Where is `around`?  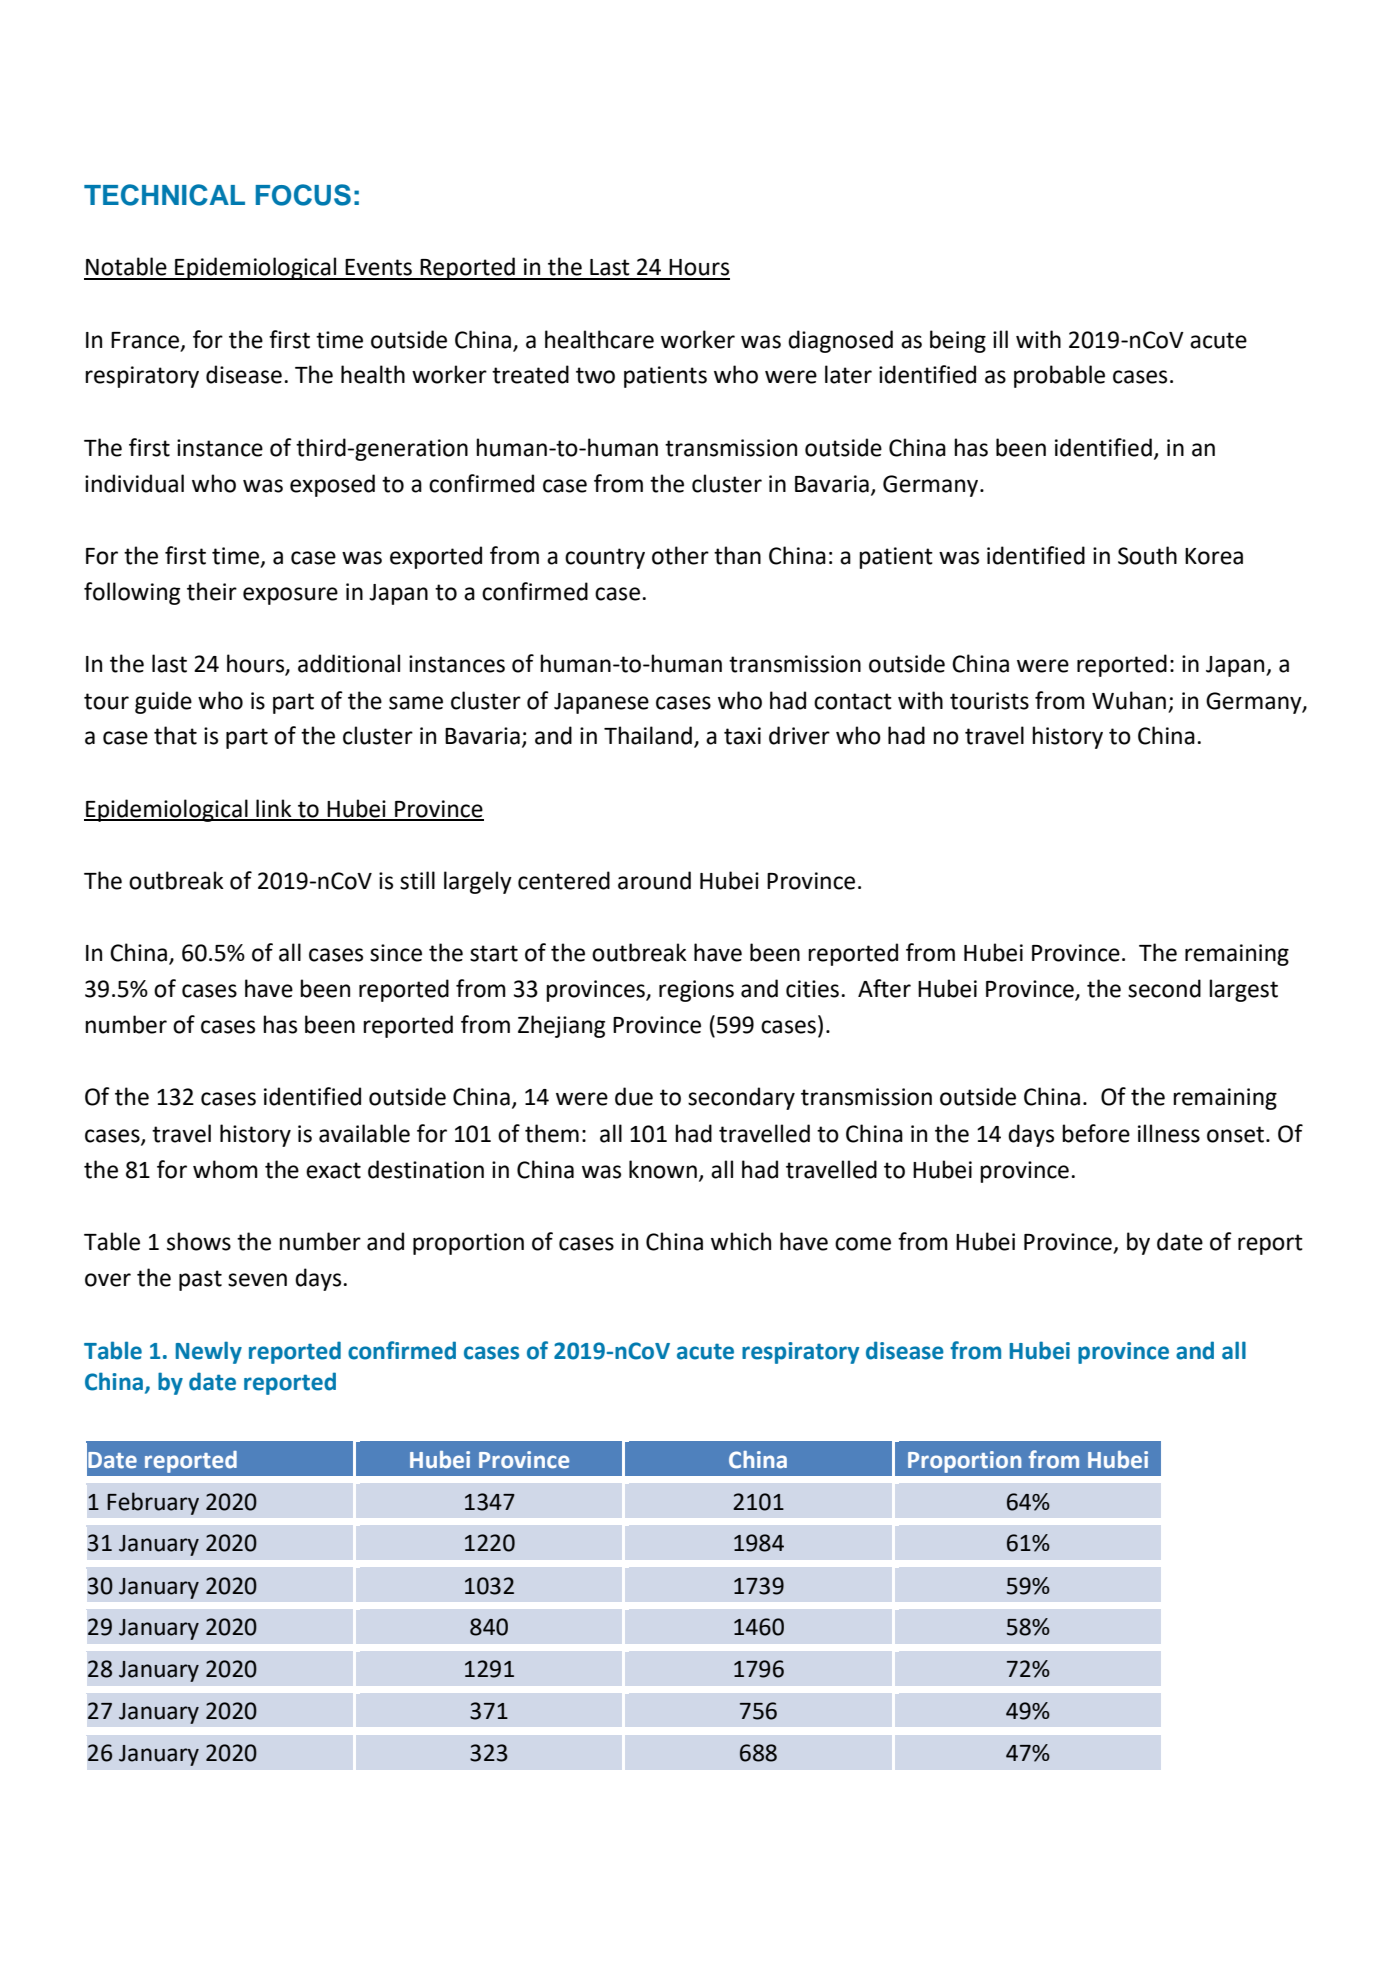 around is located at coordinates (654, 880).
